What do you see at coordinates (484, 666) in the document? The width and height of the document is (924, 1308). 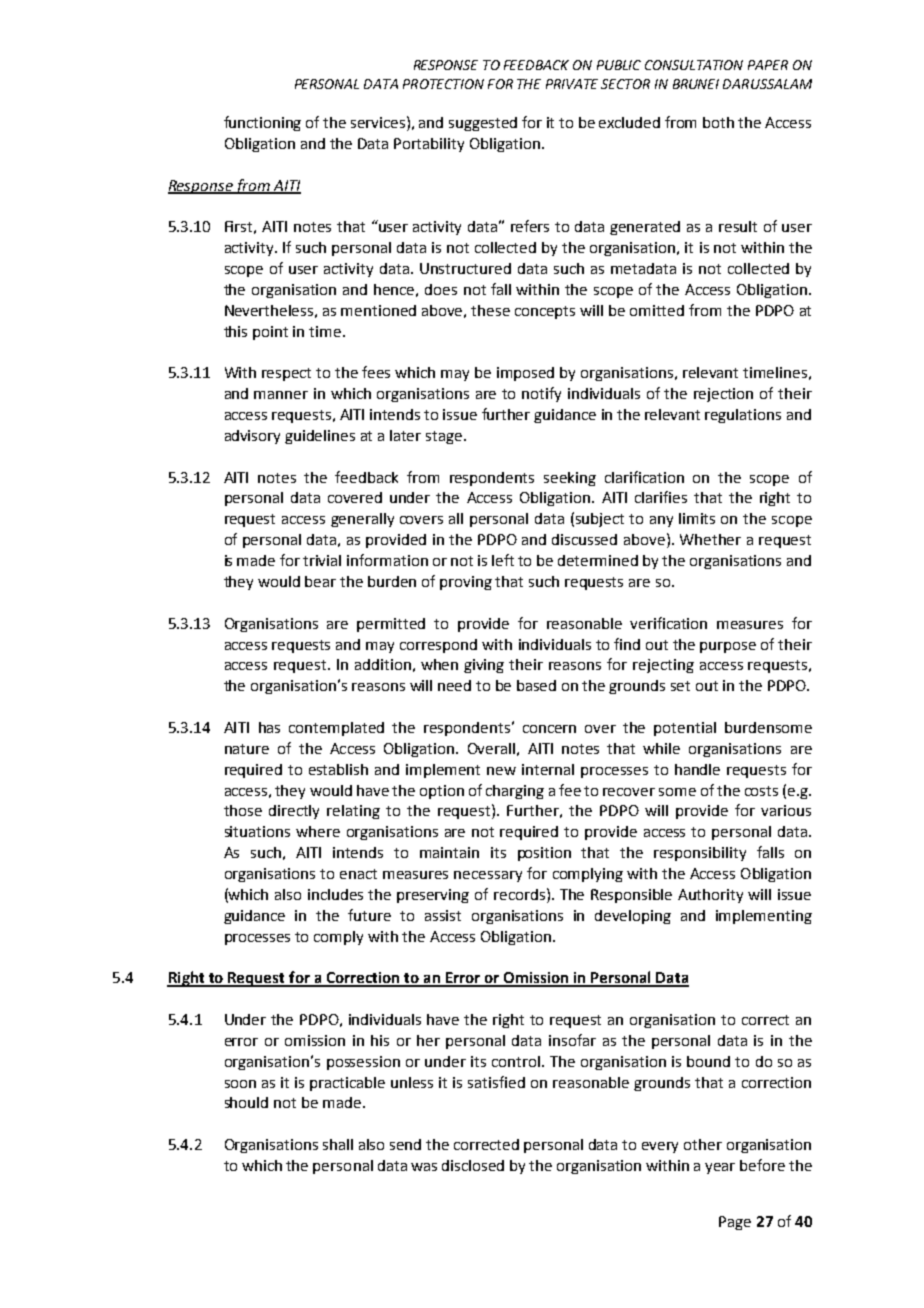 I see `giving` at bounding box center [484, 666].
